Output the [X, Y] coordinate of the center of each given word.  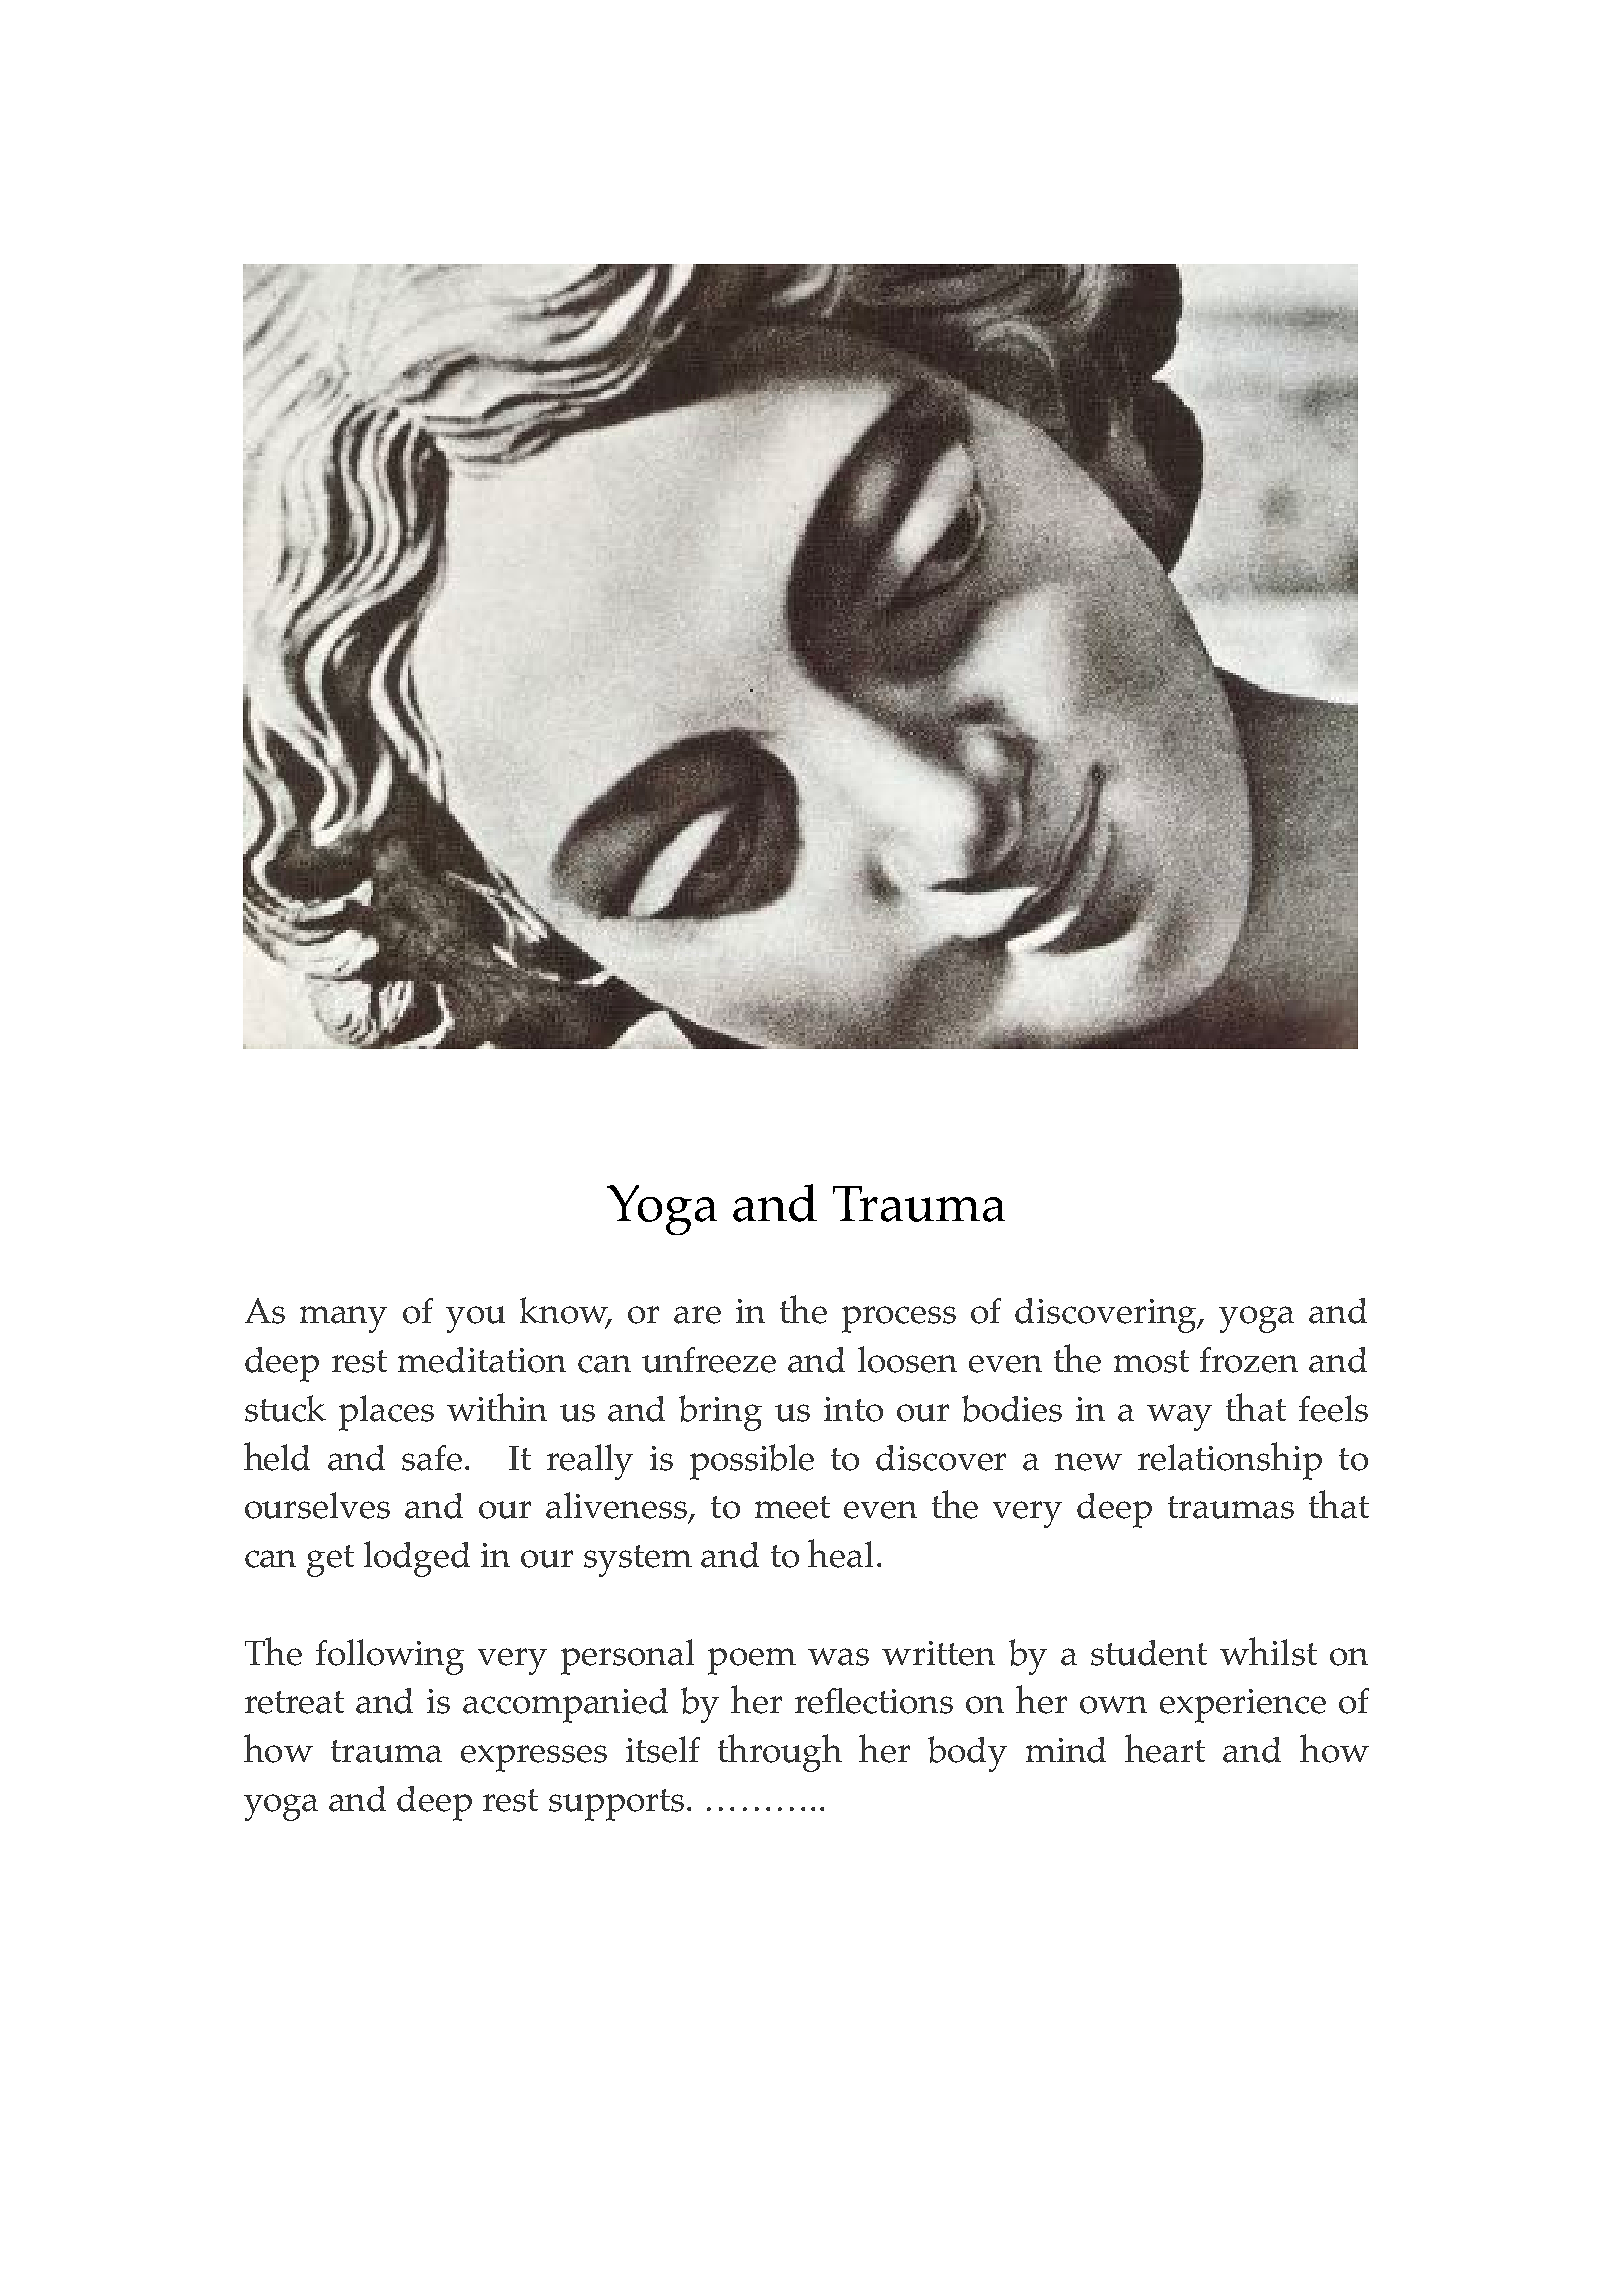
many [343, 1319]
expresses [534, 1758]
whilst [1268, 1651]
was [838, 1657]
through [780, 1753]
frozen [1249, 1360]
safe [432, 1458]
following [390, 1657]
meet [792, 1507]
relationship [1230, 1461]
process [899, 1319]
